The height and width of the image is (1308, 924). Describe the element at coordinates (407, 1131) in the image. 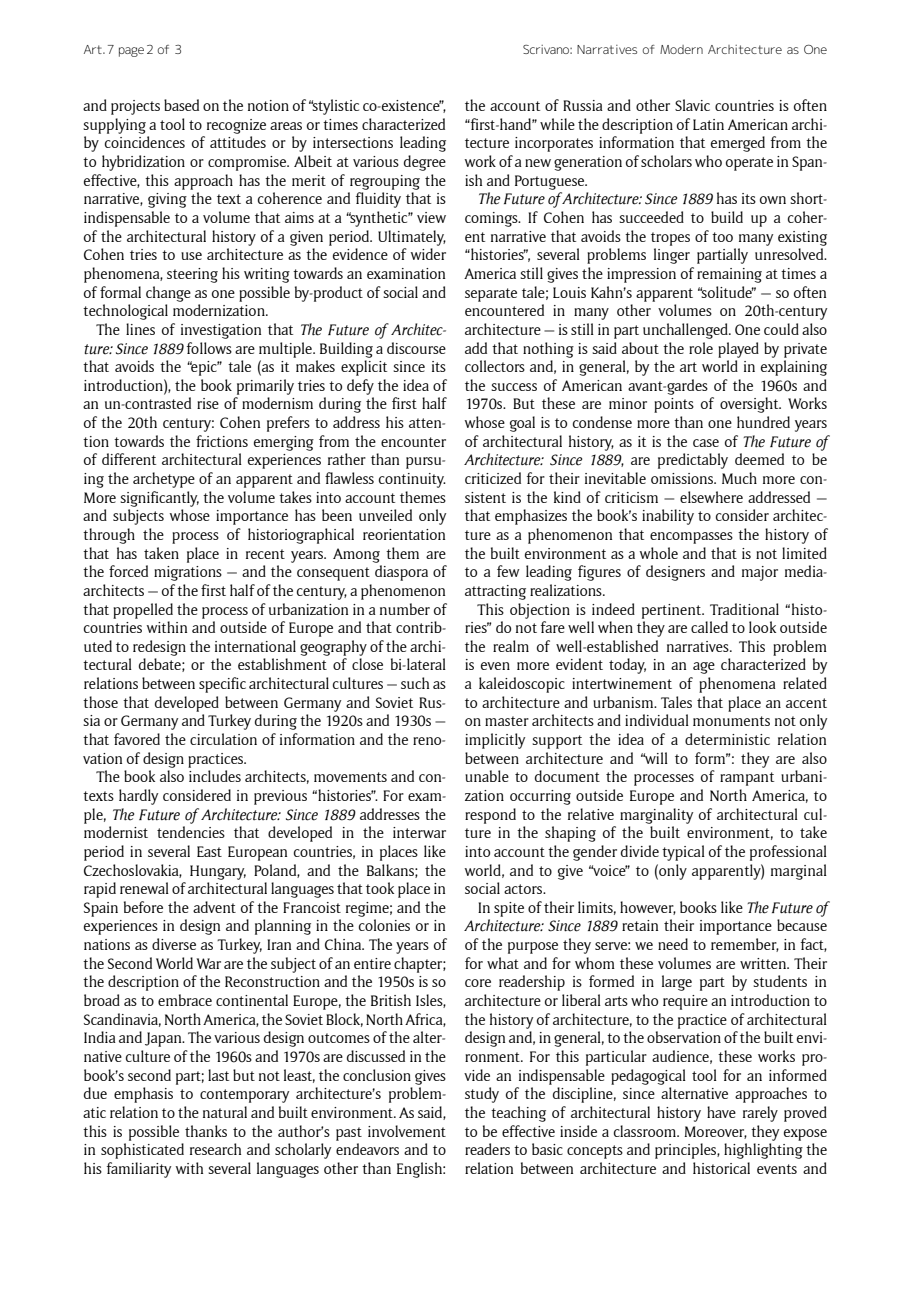

I see `involvement` at that location.
